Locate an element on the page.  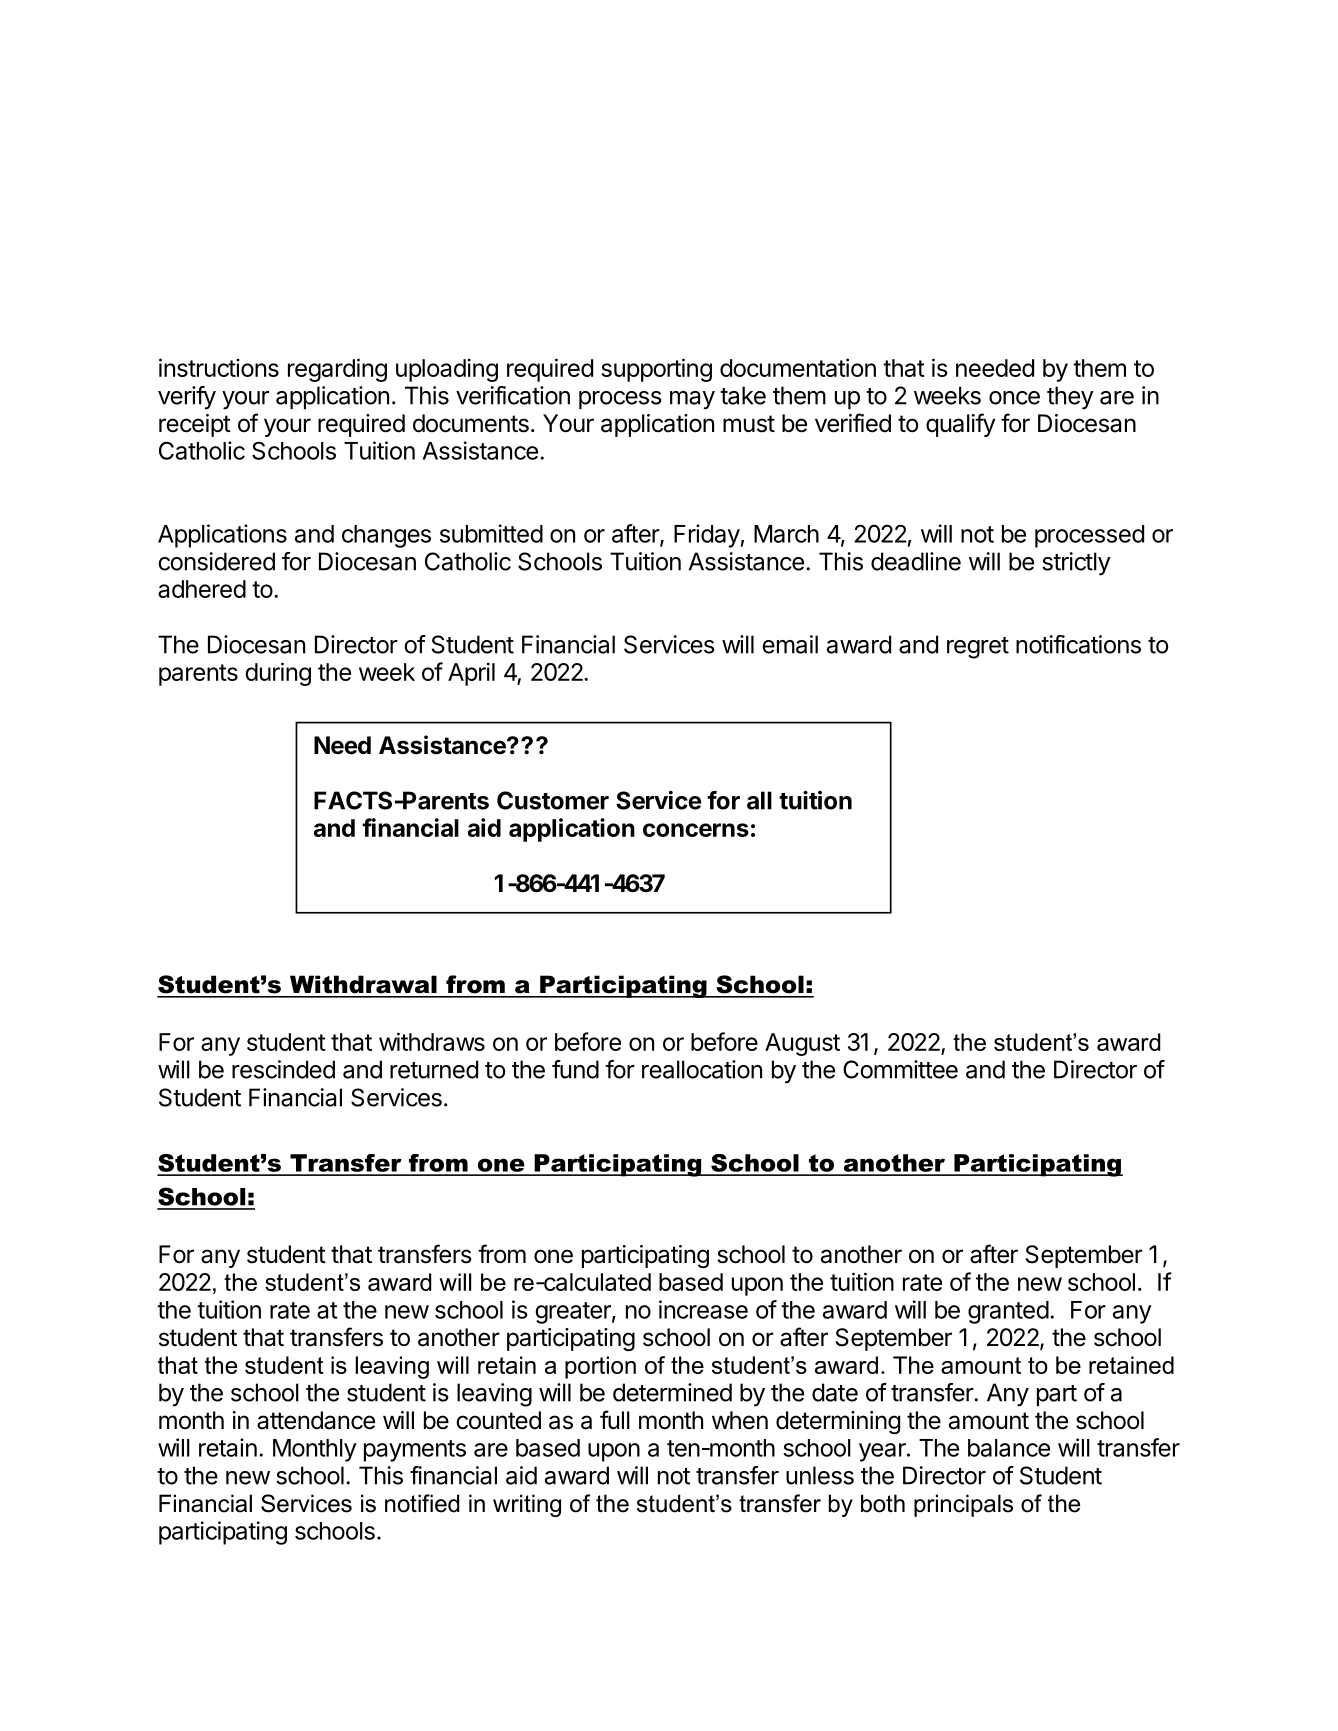
Committee is located at coordinates (900, 1069).
